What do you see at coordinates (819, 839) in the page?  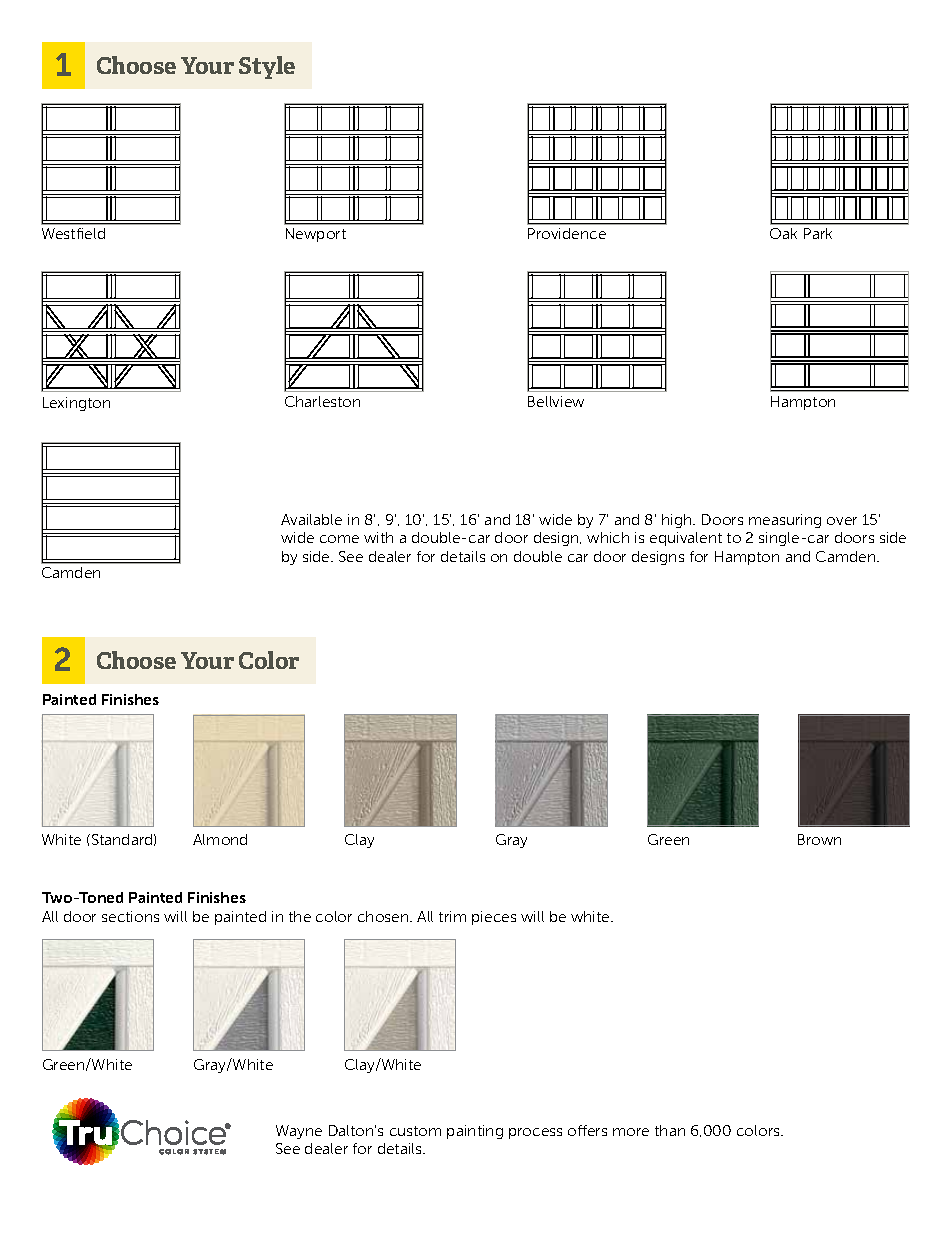 I see `Brown` at bounding box center [819, 839].
